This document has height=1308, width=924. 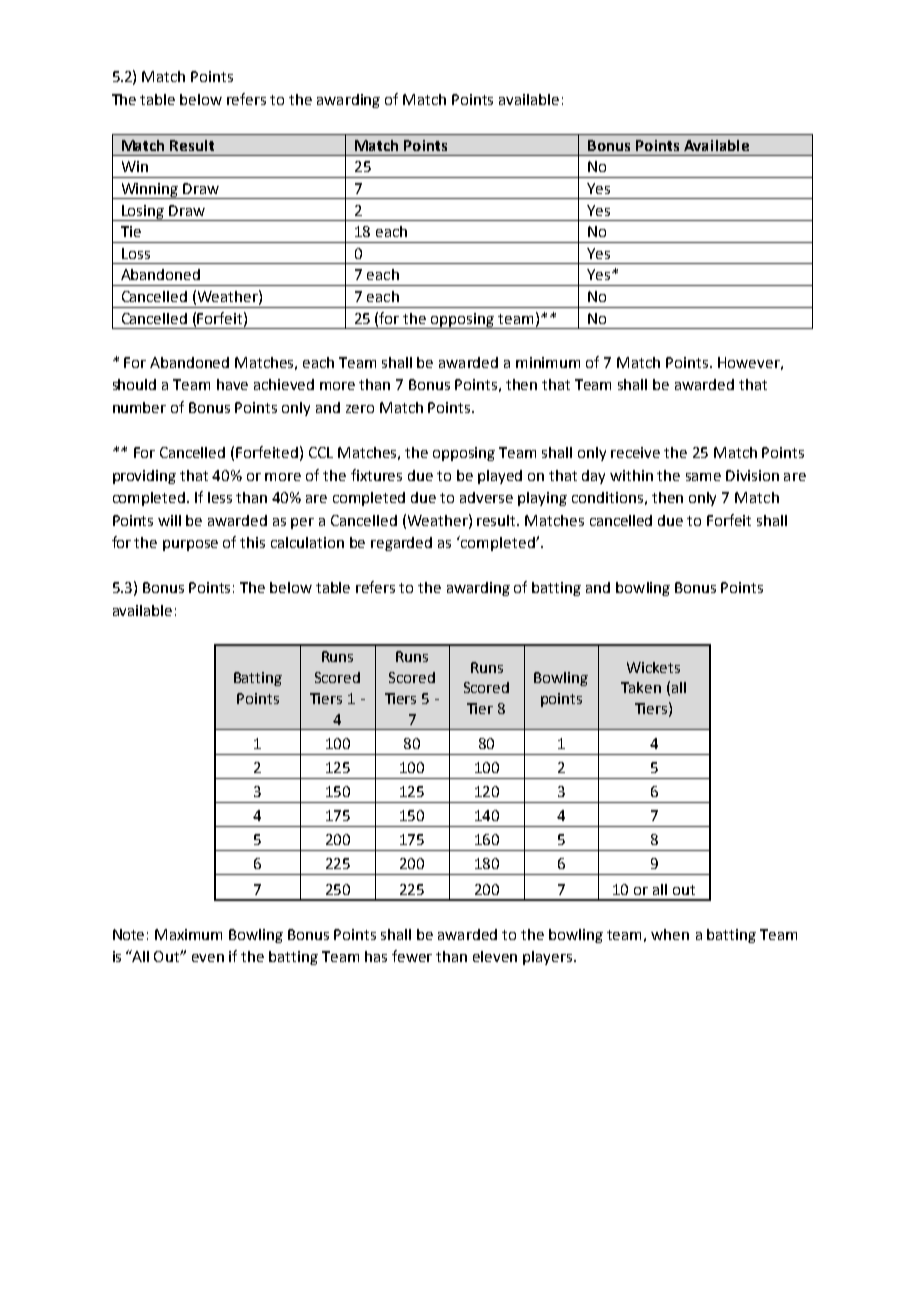 I want to click on Losing, so click(x=143, y=213).
